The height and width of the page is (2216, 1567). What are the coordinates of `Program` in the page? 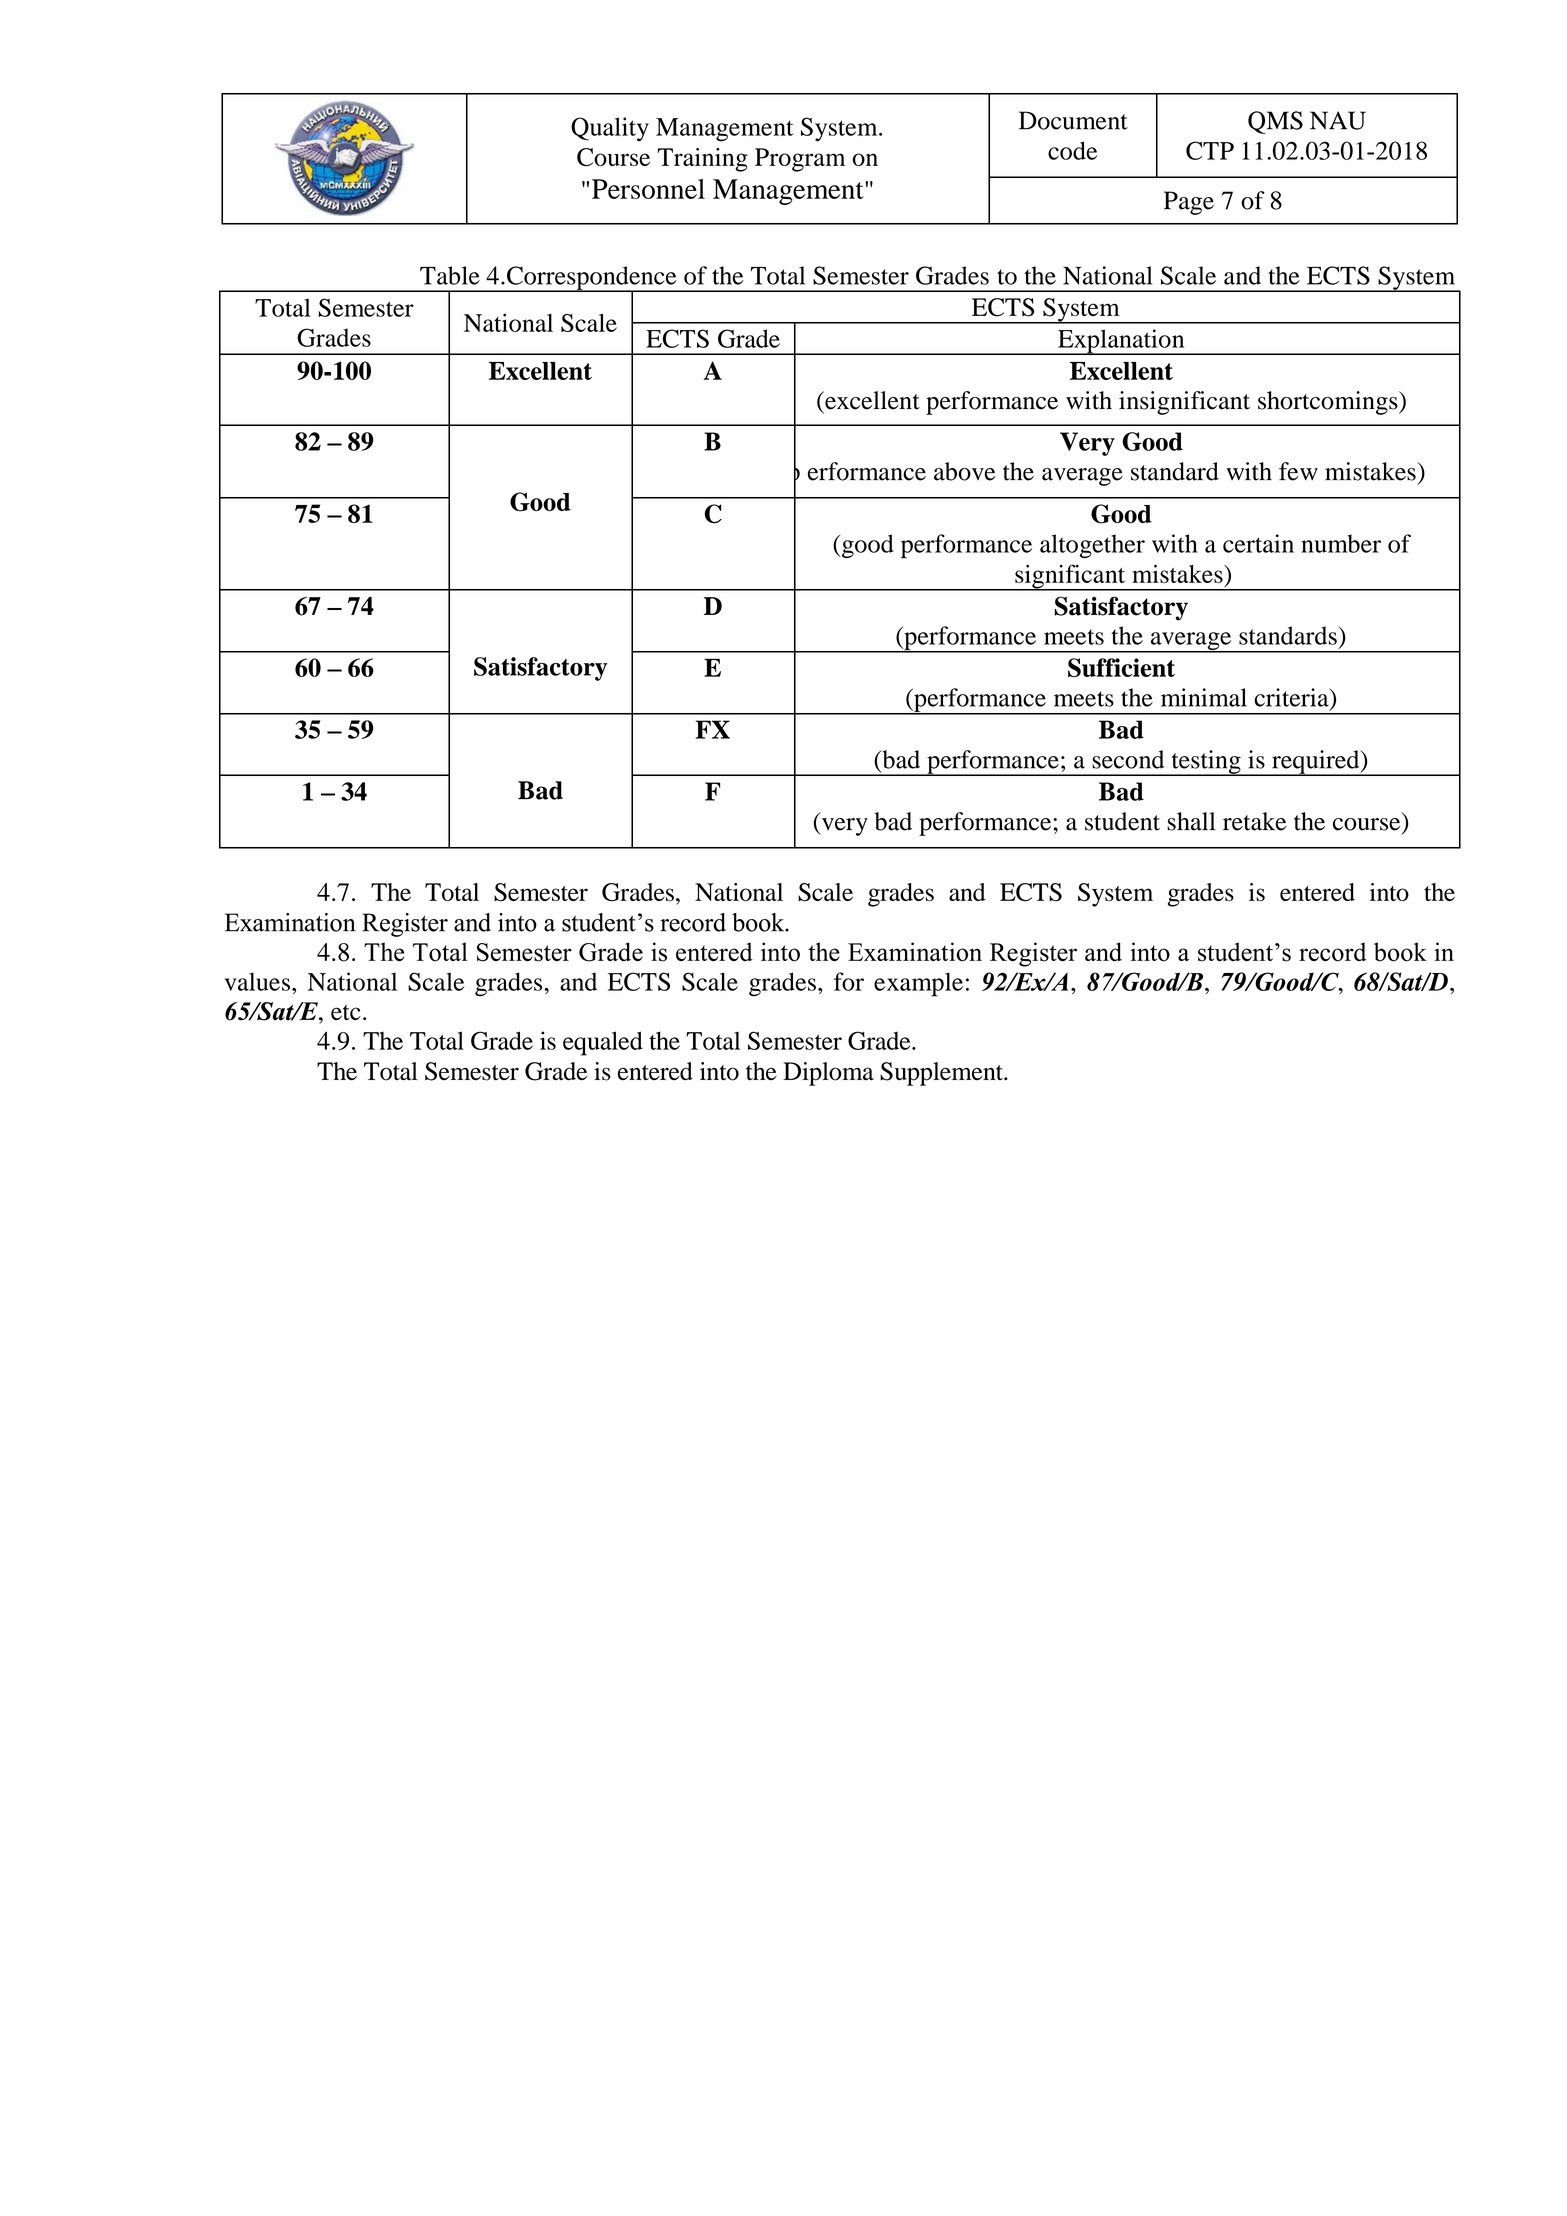 It's located at (800, 160).
